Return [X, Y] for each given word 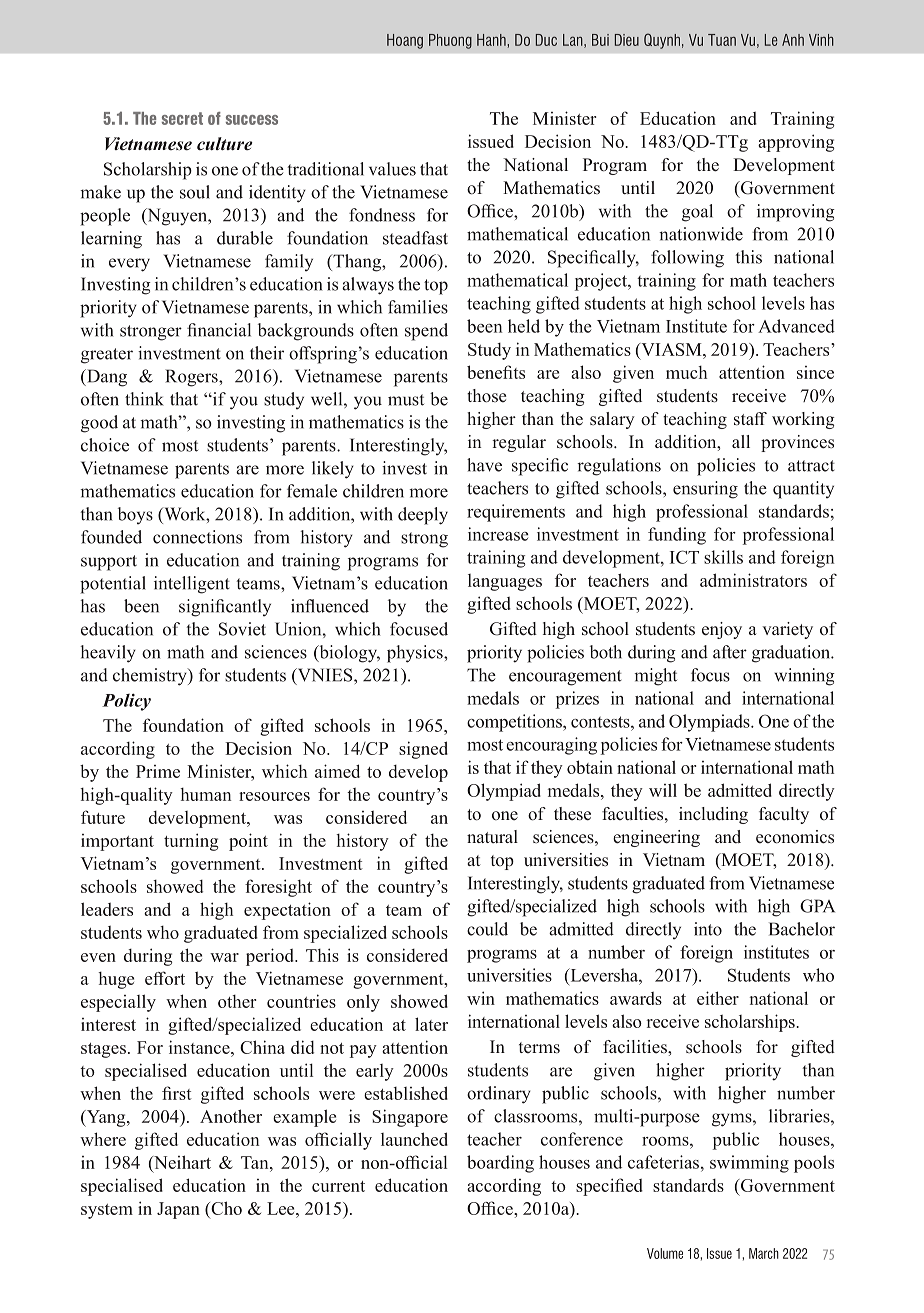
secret [182, 118]
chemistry [151, 677]
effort [165, 978]
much [686, 372]
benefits [496, 372]
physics [416, 654]
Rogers [192, 378]
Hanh [492, 40]
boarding [500, 1164]
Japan [178, 1210]
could [487, 929]
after [730, 652]
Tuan [722, 40]
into [708, 929]
